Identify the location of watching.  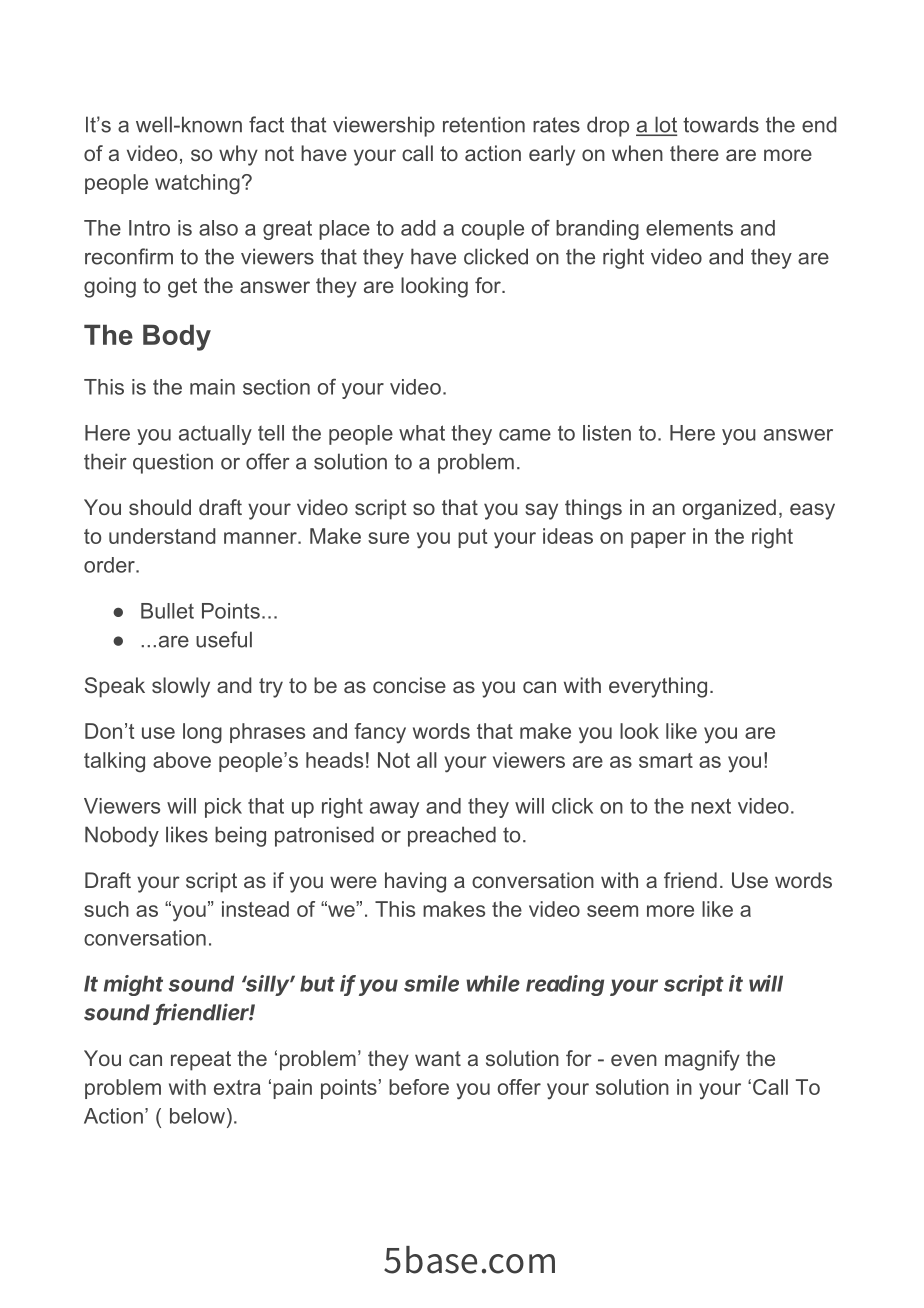
(197, 184).
